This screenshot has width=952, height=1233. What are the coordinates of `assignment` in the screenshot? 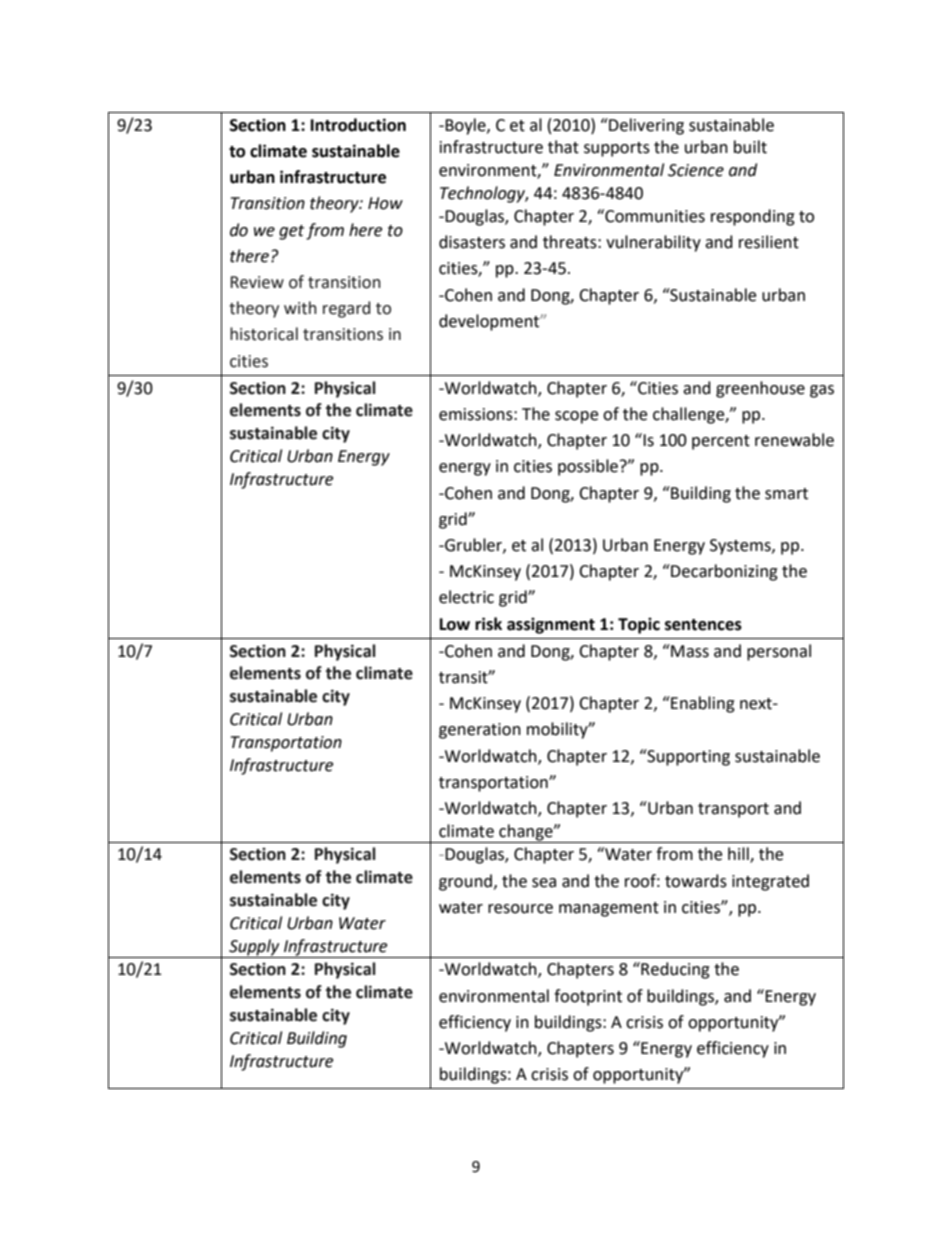 It's located at (551, 625).
